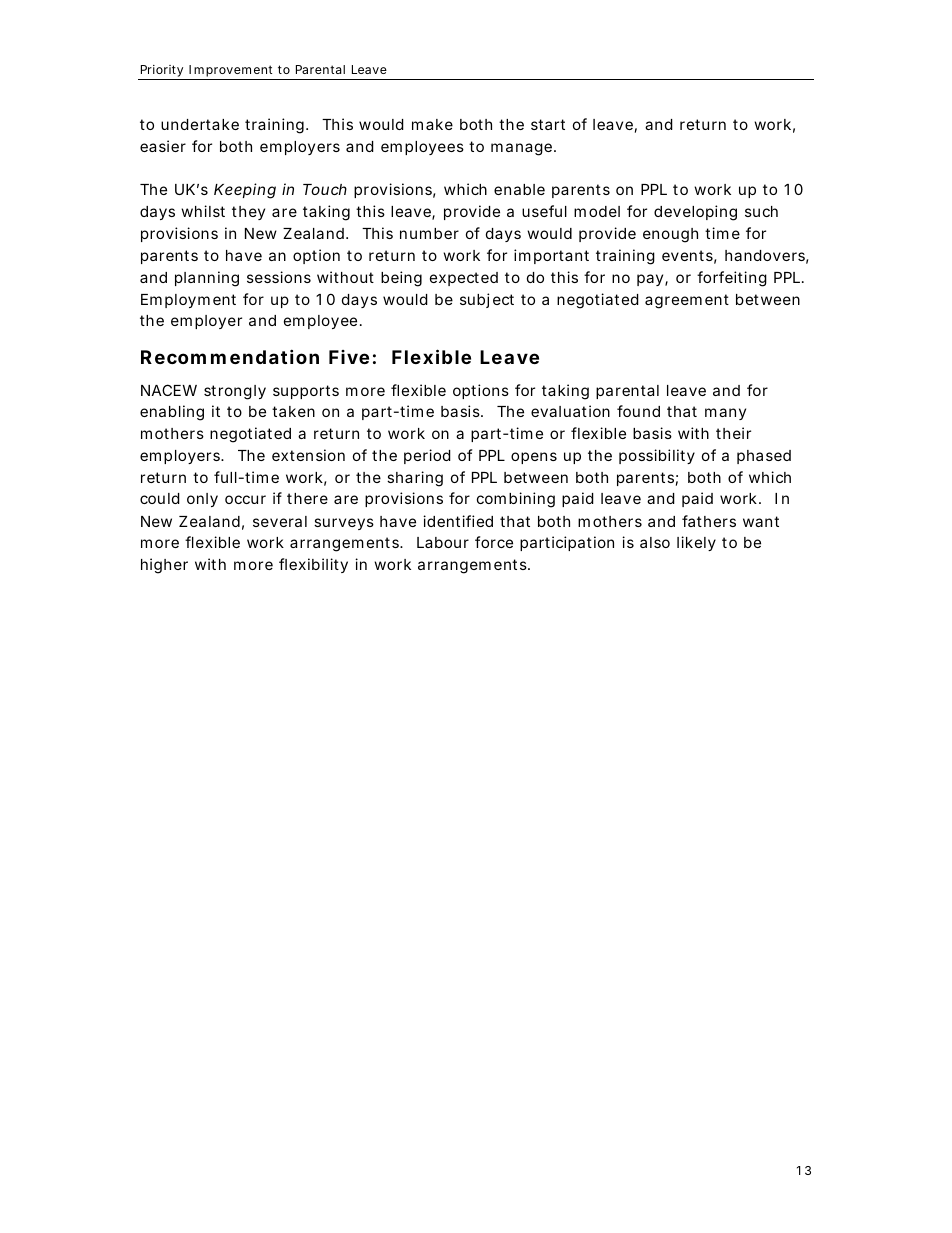  Describe the element at coordinates (725, 414) in the page. I see `many` at that location.
